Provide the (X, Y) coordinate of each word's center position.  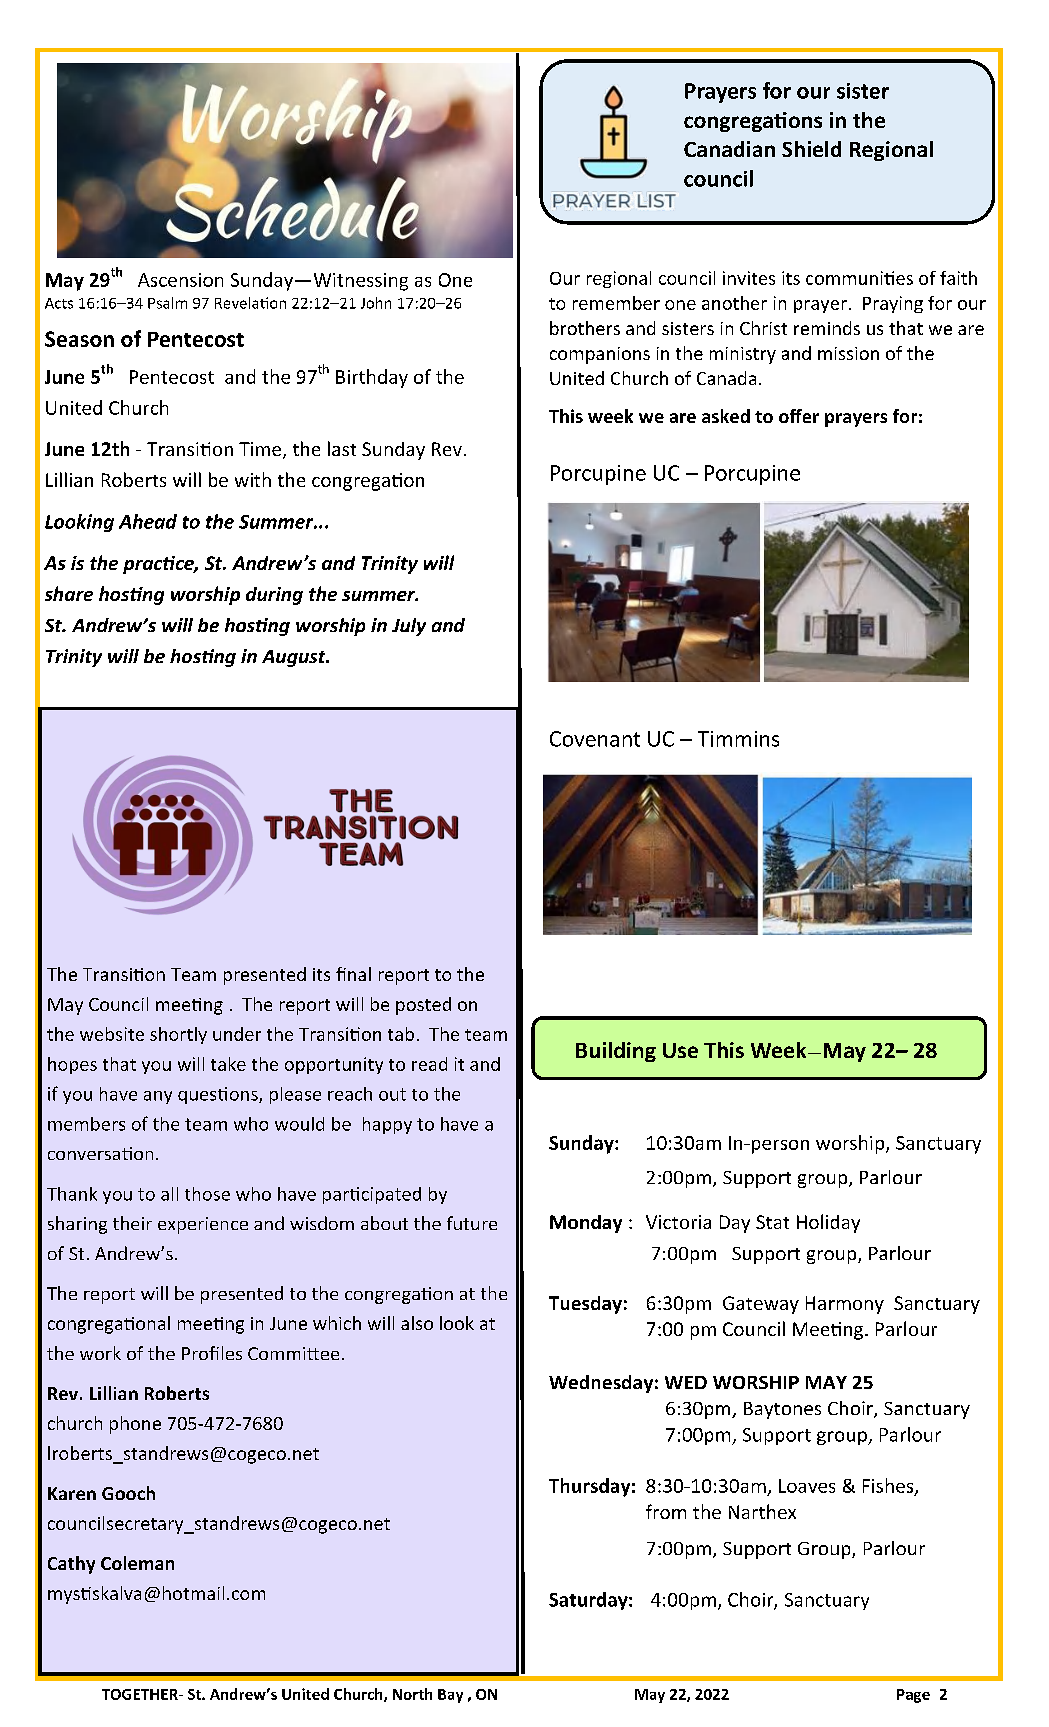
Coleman (137, 1563)
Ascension (180, 280)
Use (680, 1050)
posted (423, 1006)
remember (616, 303)
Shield (811, 149)
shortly (178, 1035)
